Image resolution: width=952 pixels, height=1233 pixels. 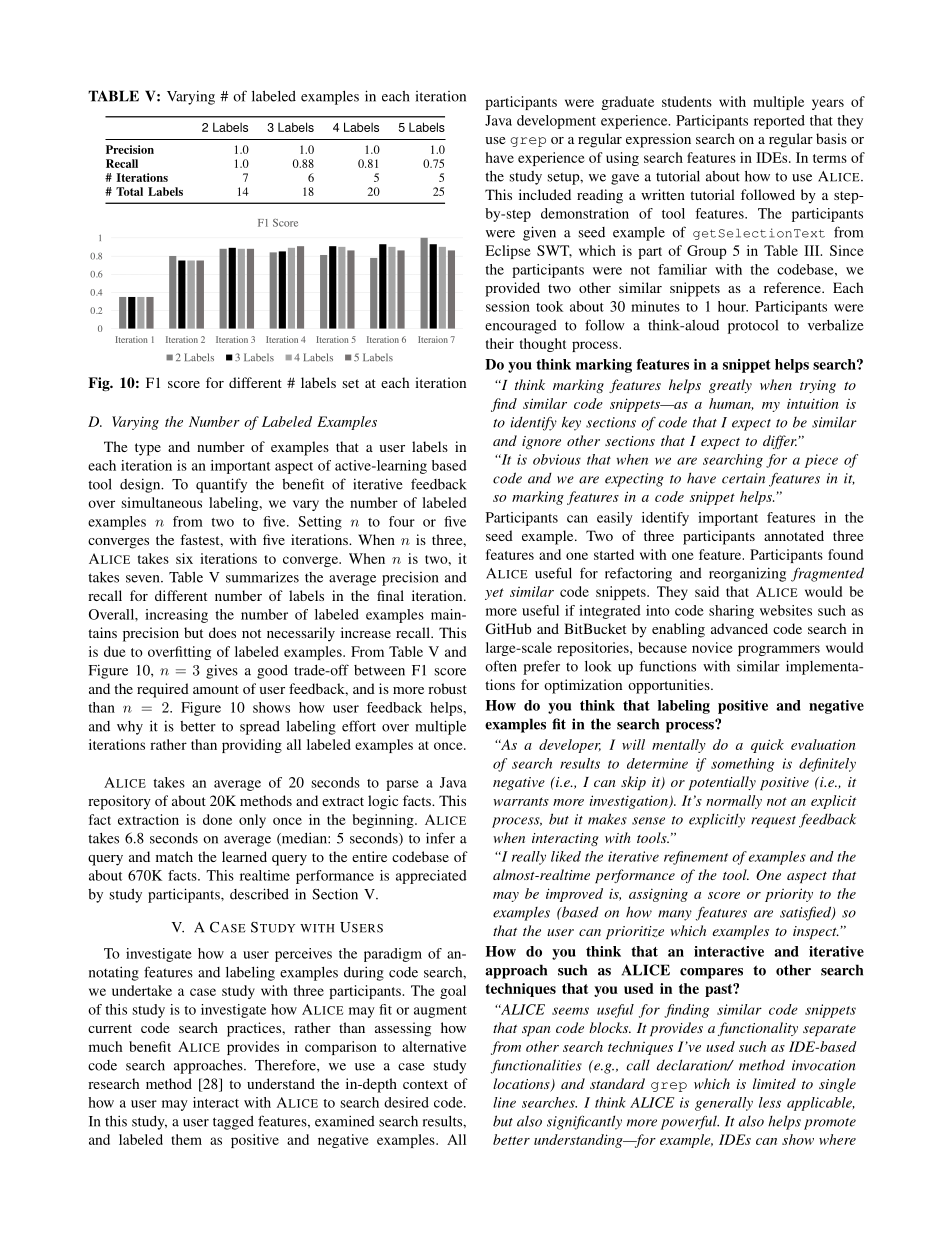 I want to click on yet, so click(x=494, y=594).
